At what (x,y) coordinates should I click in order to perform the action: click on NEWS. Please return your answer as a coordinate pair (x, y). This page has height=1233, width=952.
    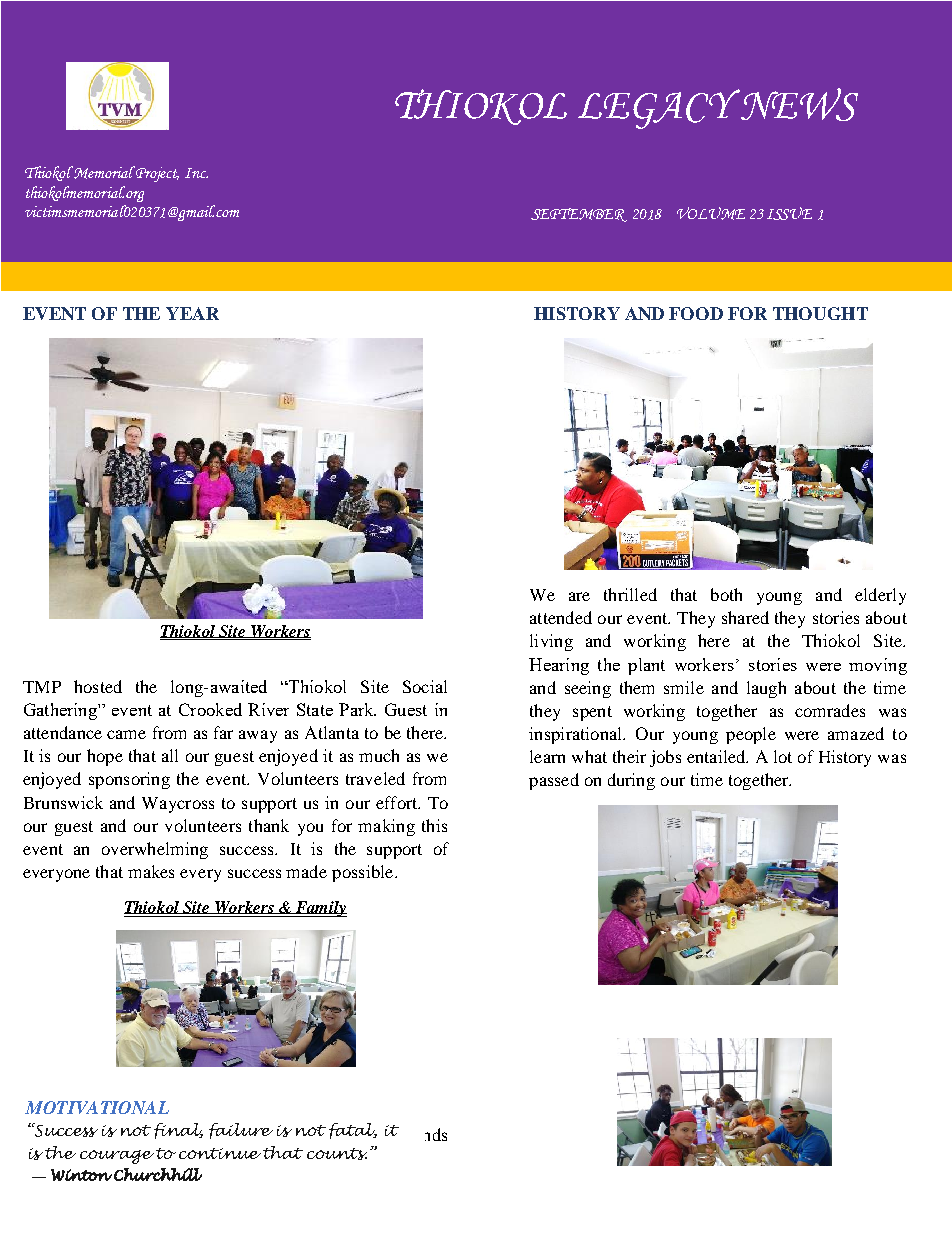
    Looking at the image, I should click on (798, 104).
